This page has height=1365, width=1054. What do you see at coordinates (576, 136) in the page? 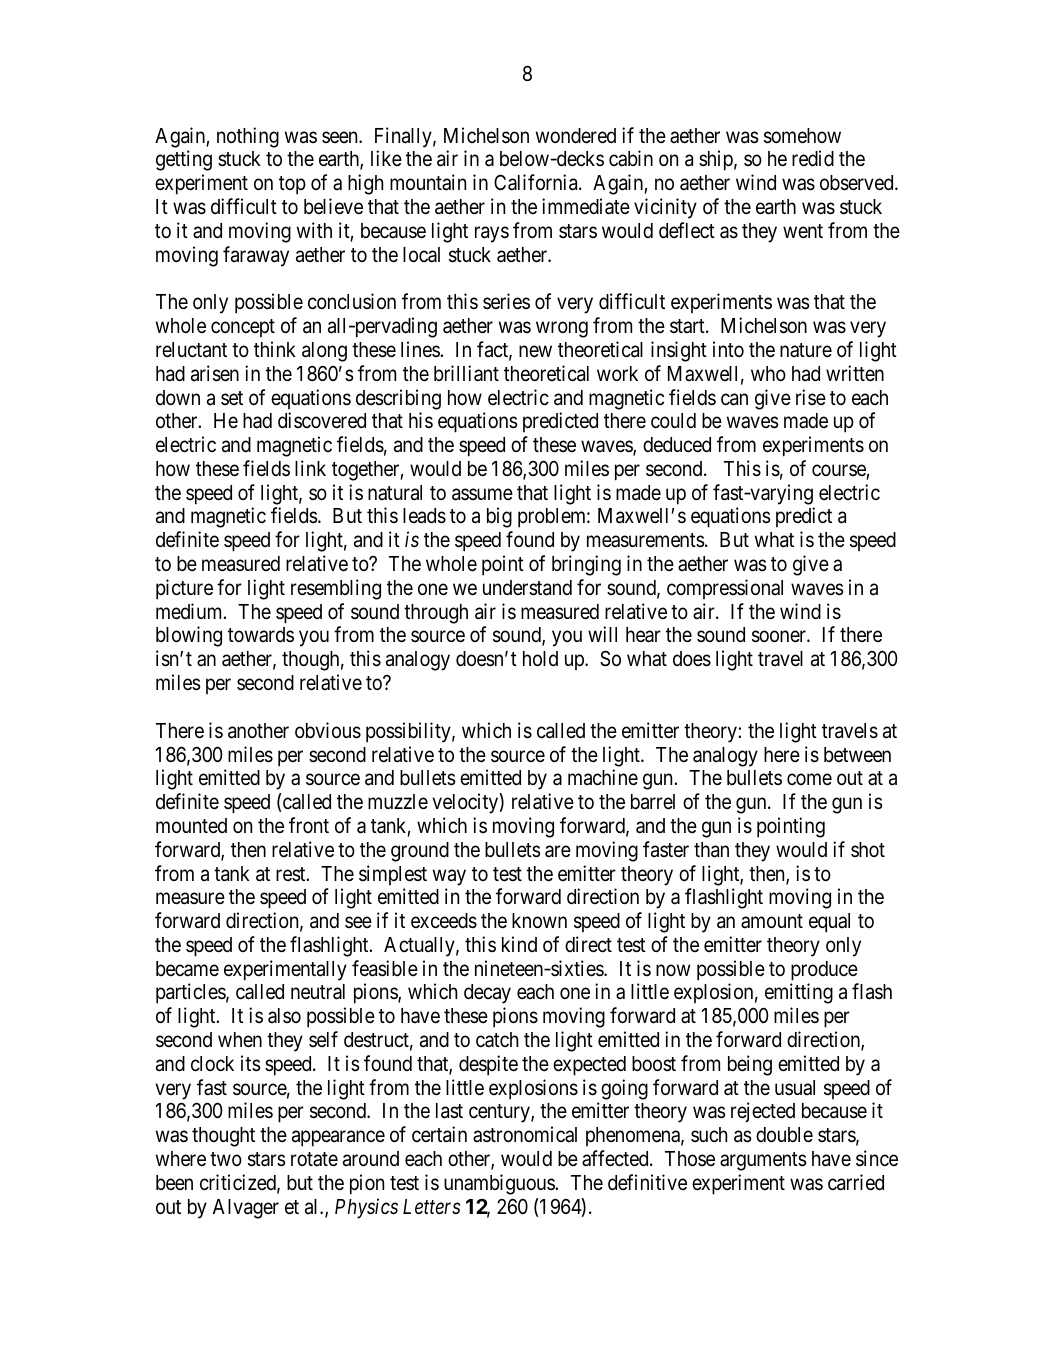
I see `wondered` at bounding box center [576, 136].
